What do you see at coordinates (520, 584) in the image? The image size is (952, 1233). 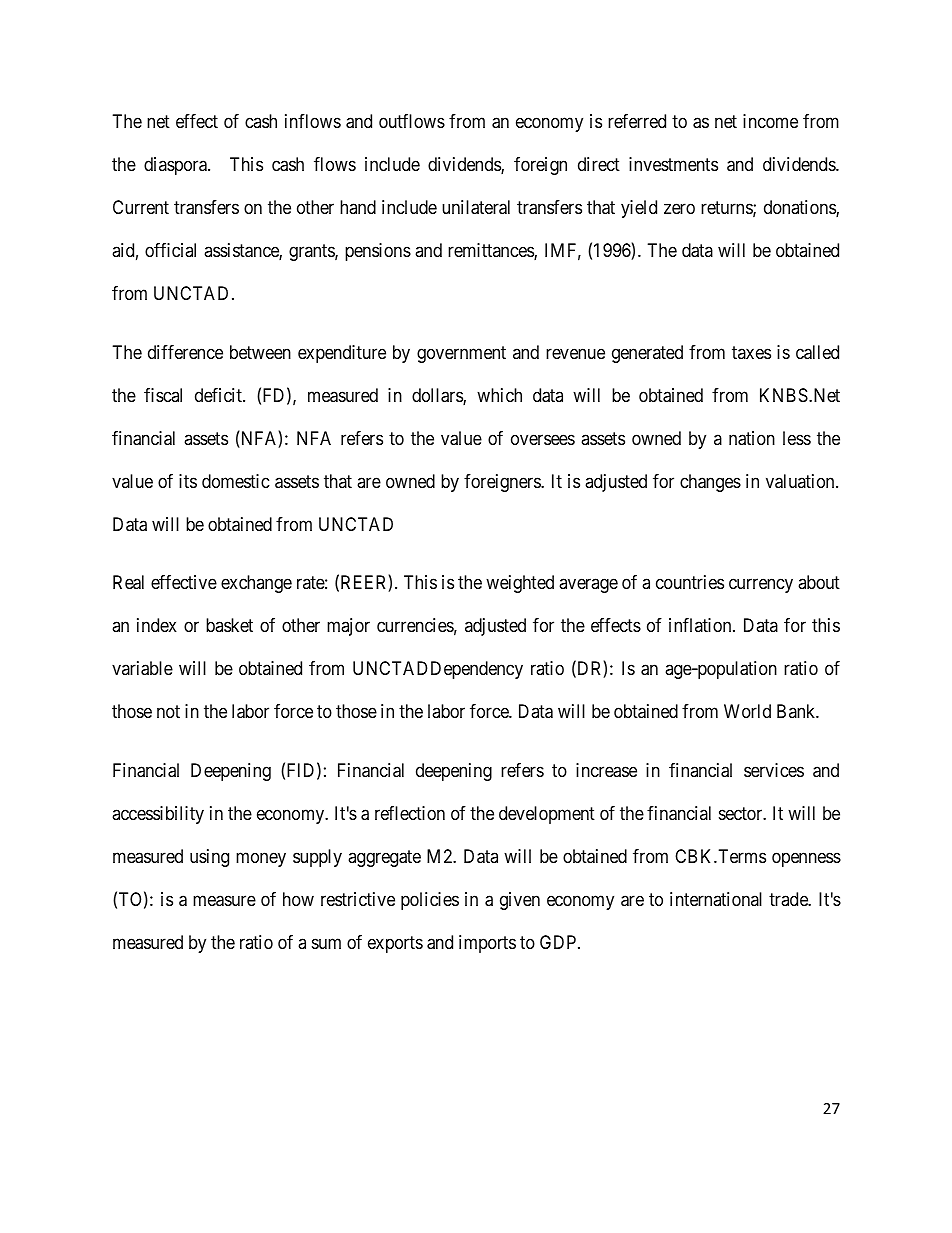 I see `weighted` at bounding box center [520, 584].
